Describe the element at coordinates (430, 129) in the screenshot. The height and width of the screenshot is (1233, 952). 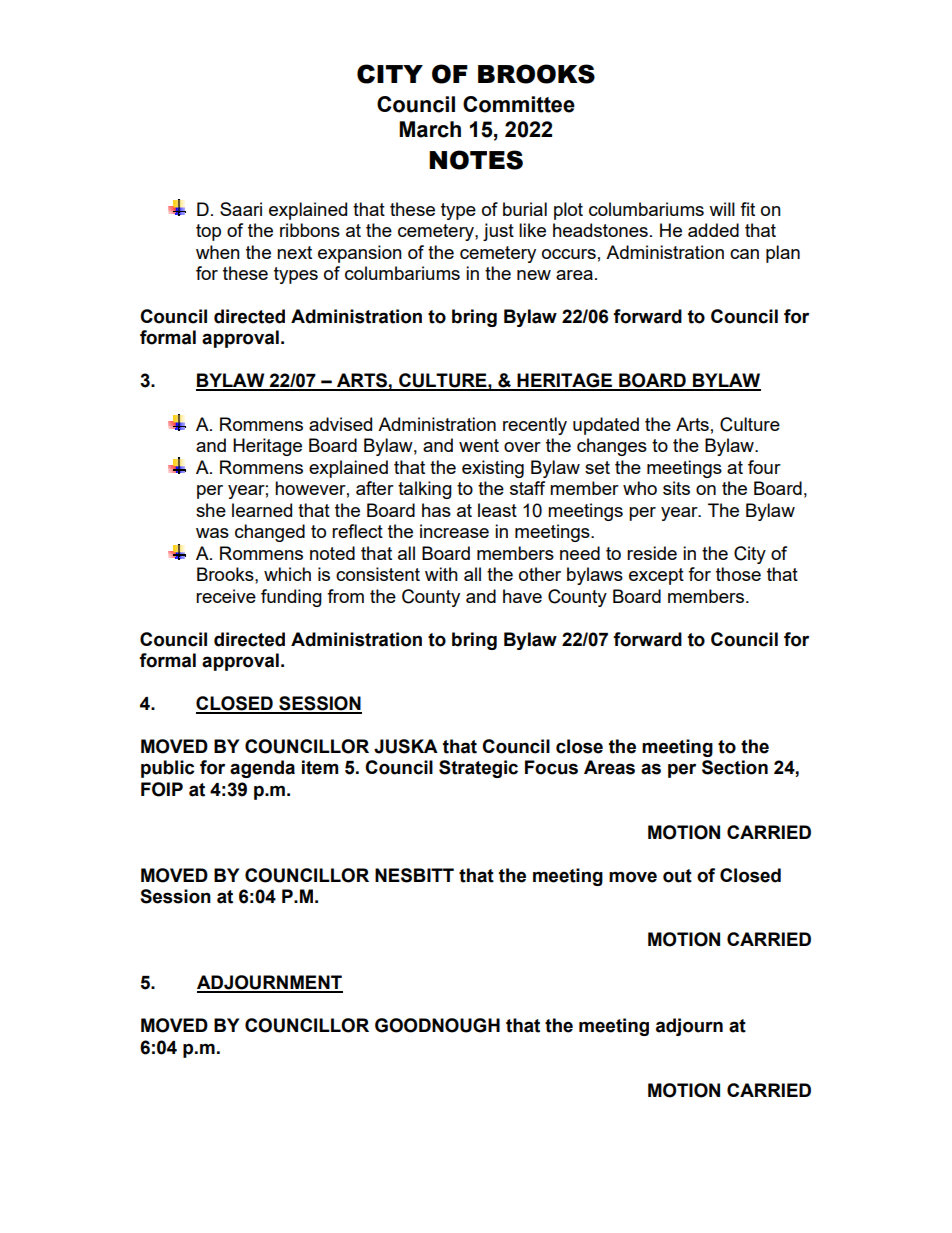
I see `March` at that location.
